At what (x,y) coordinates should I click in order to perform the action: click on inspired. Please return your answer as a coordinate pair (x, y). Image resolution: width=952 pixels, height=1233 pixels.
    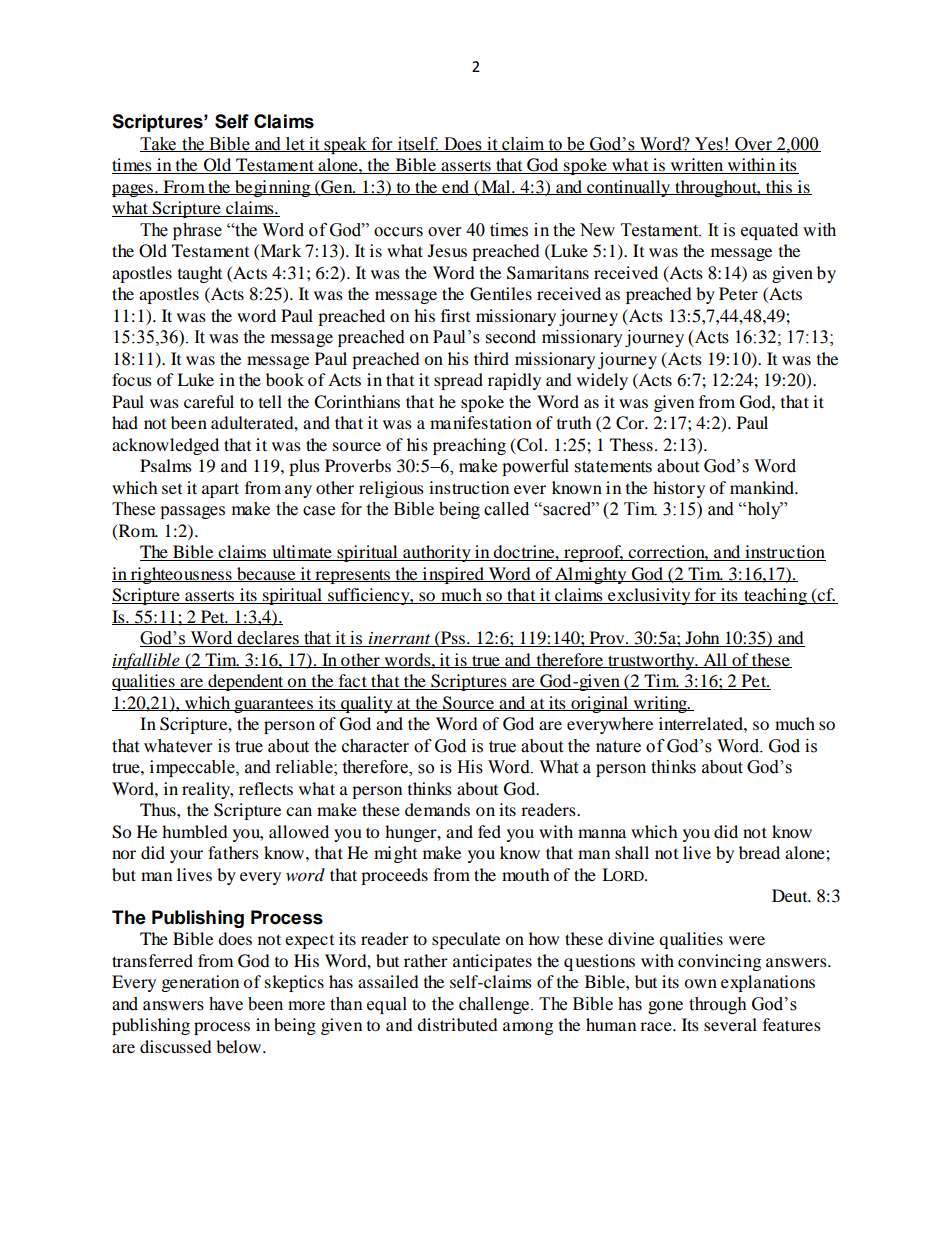
    Looking at the image, I should click on (453, 575).
